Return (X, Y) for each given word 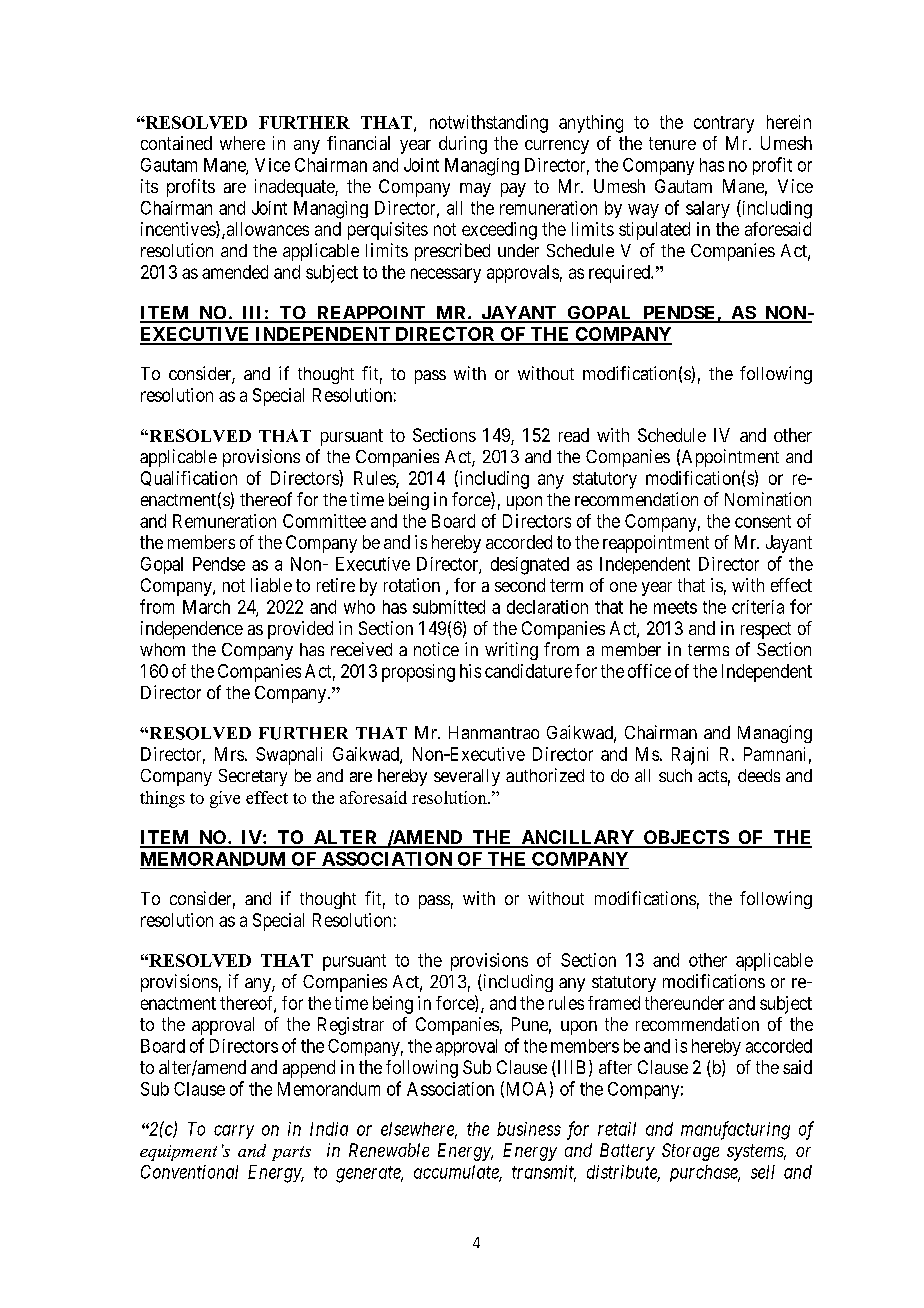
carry (234, 1132)
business (529, 1129)
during (463, 145)
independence (192, 630)
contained (176, 143)
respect (766, 630)
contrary (724, 124)
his (470, 671)
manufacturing (735, 1130)
